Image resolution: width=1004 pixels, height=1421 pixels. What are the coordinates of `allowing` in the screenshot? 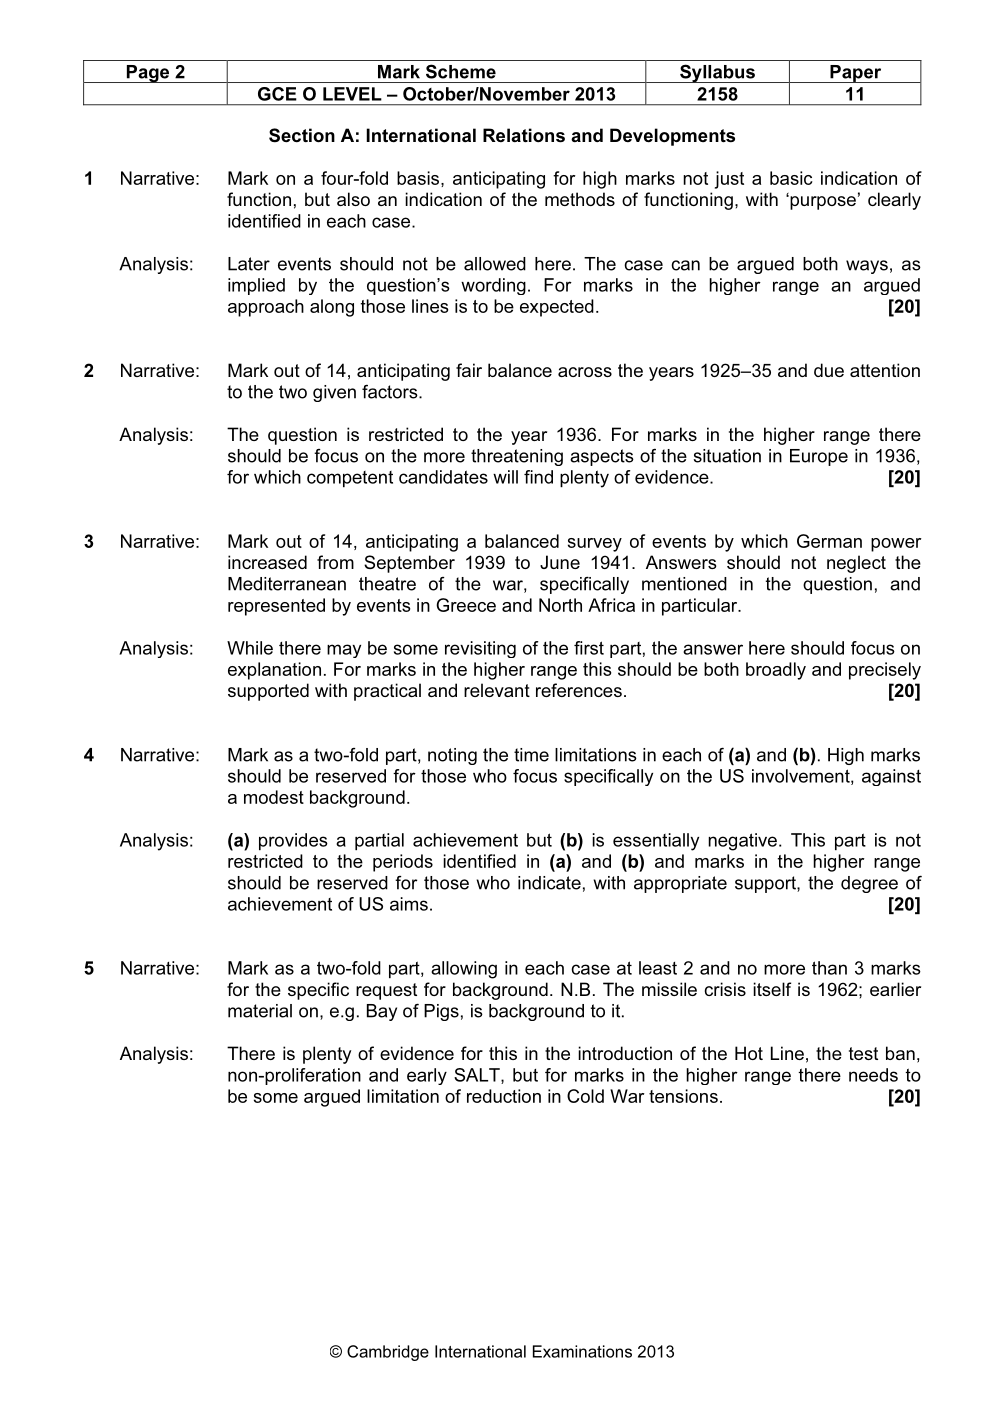 It's located at (464, 970).
